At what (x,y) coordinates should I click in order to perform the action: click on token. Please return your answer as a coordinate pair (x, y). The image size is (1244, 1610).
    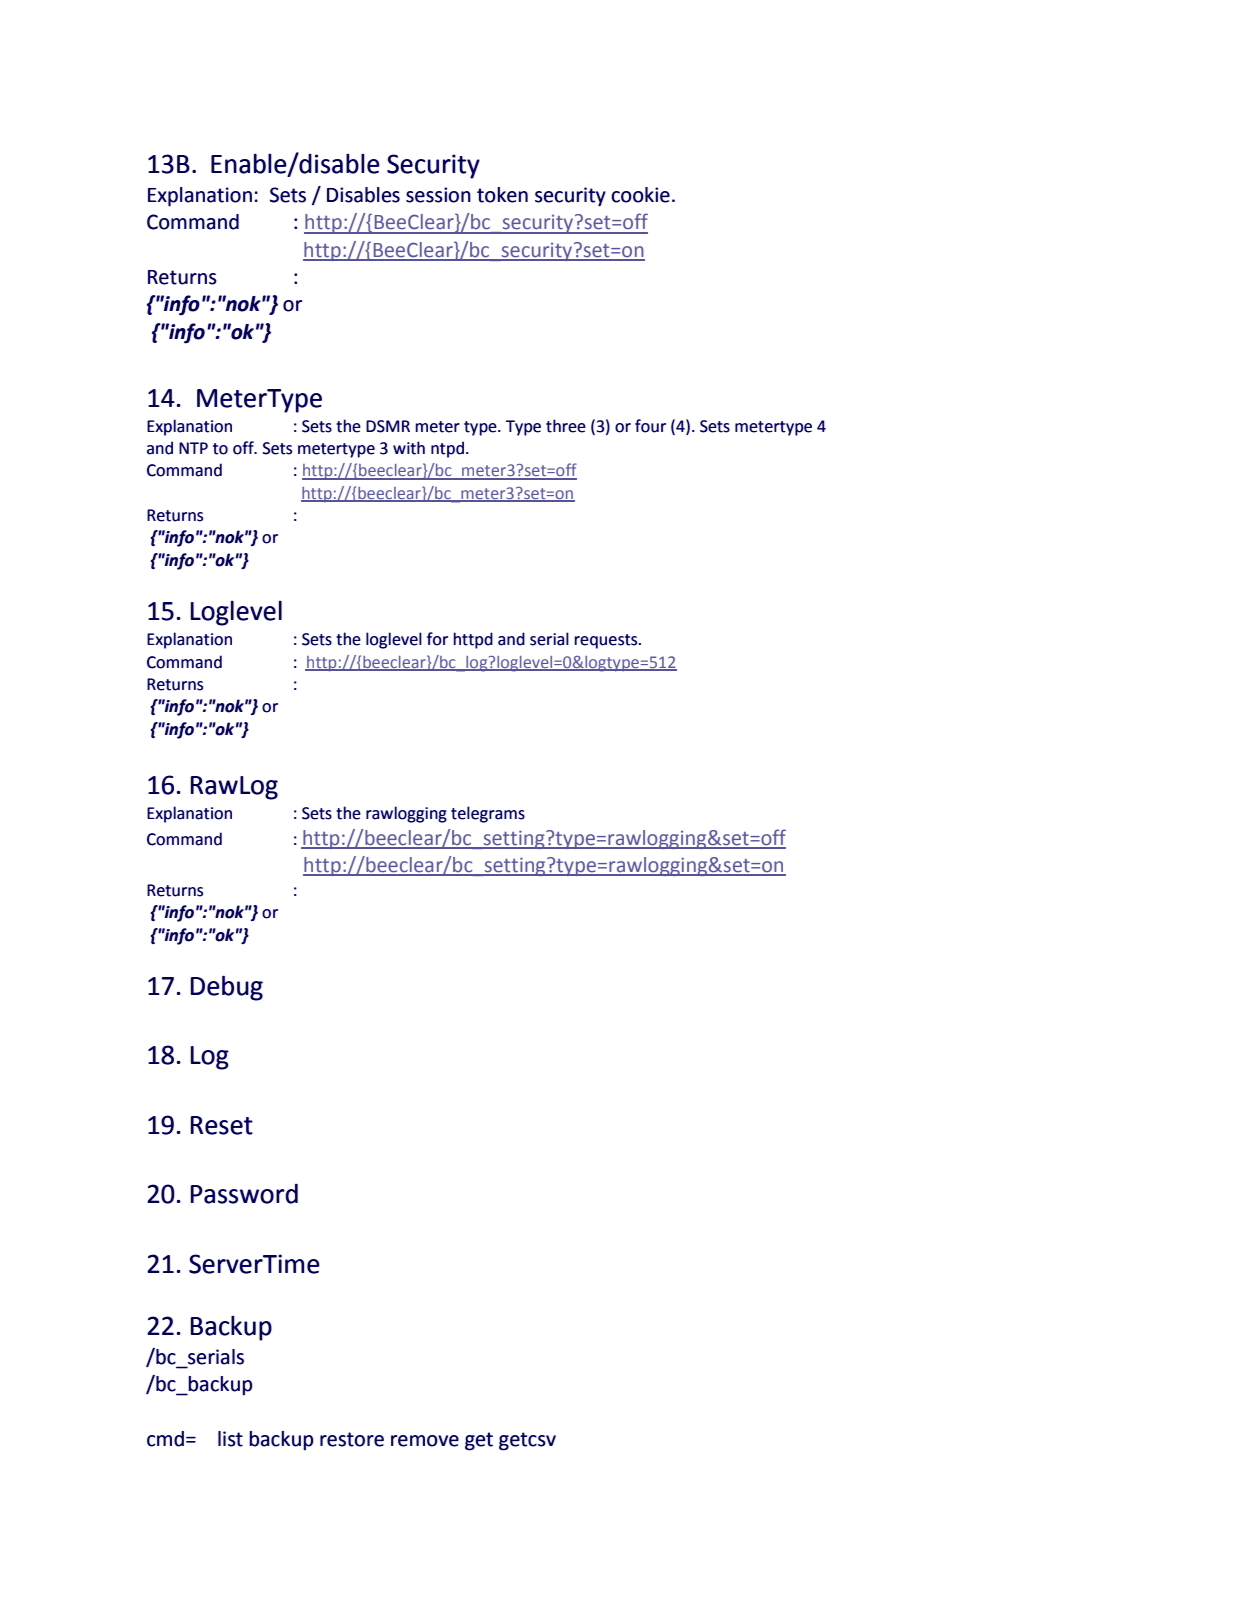
    Looking at the image, I should click on (502, 195).
